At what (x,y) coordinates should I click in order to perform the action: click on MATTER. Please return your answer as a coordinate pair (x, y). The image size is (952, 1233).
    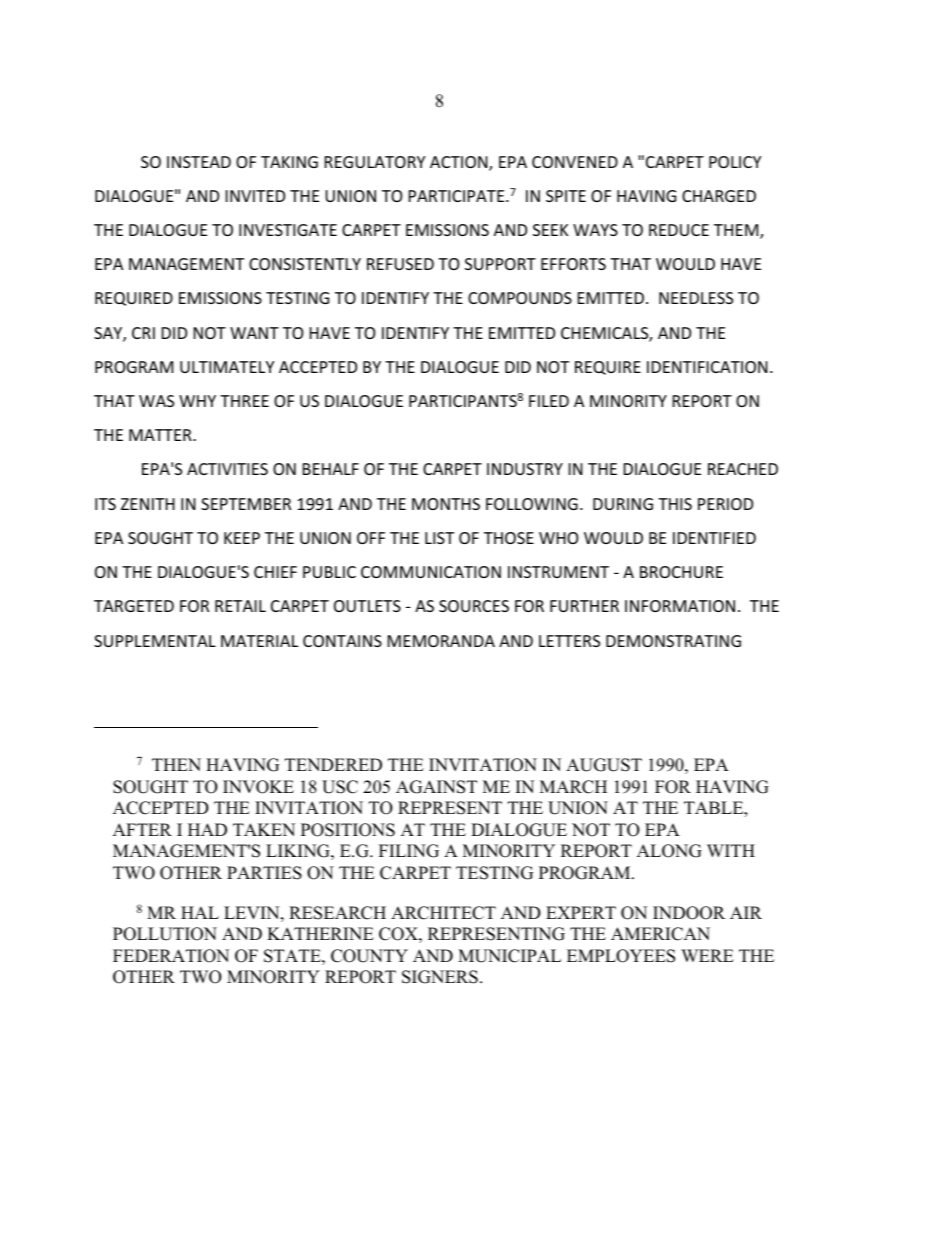
    Looking at the image, I should click on (161, 435).
